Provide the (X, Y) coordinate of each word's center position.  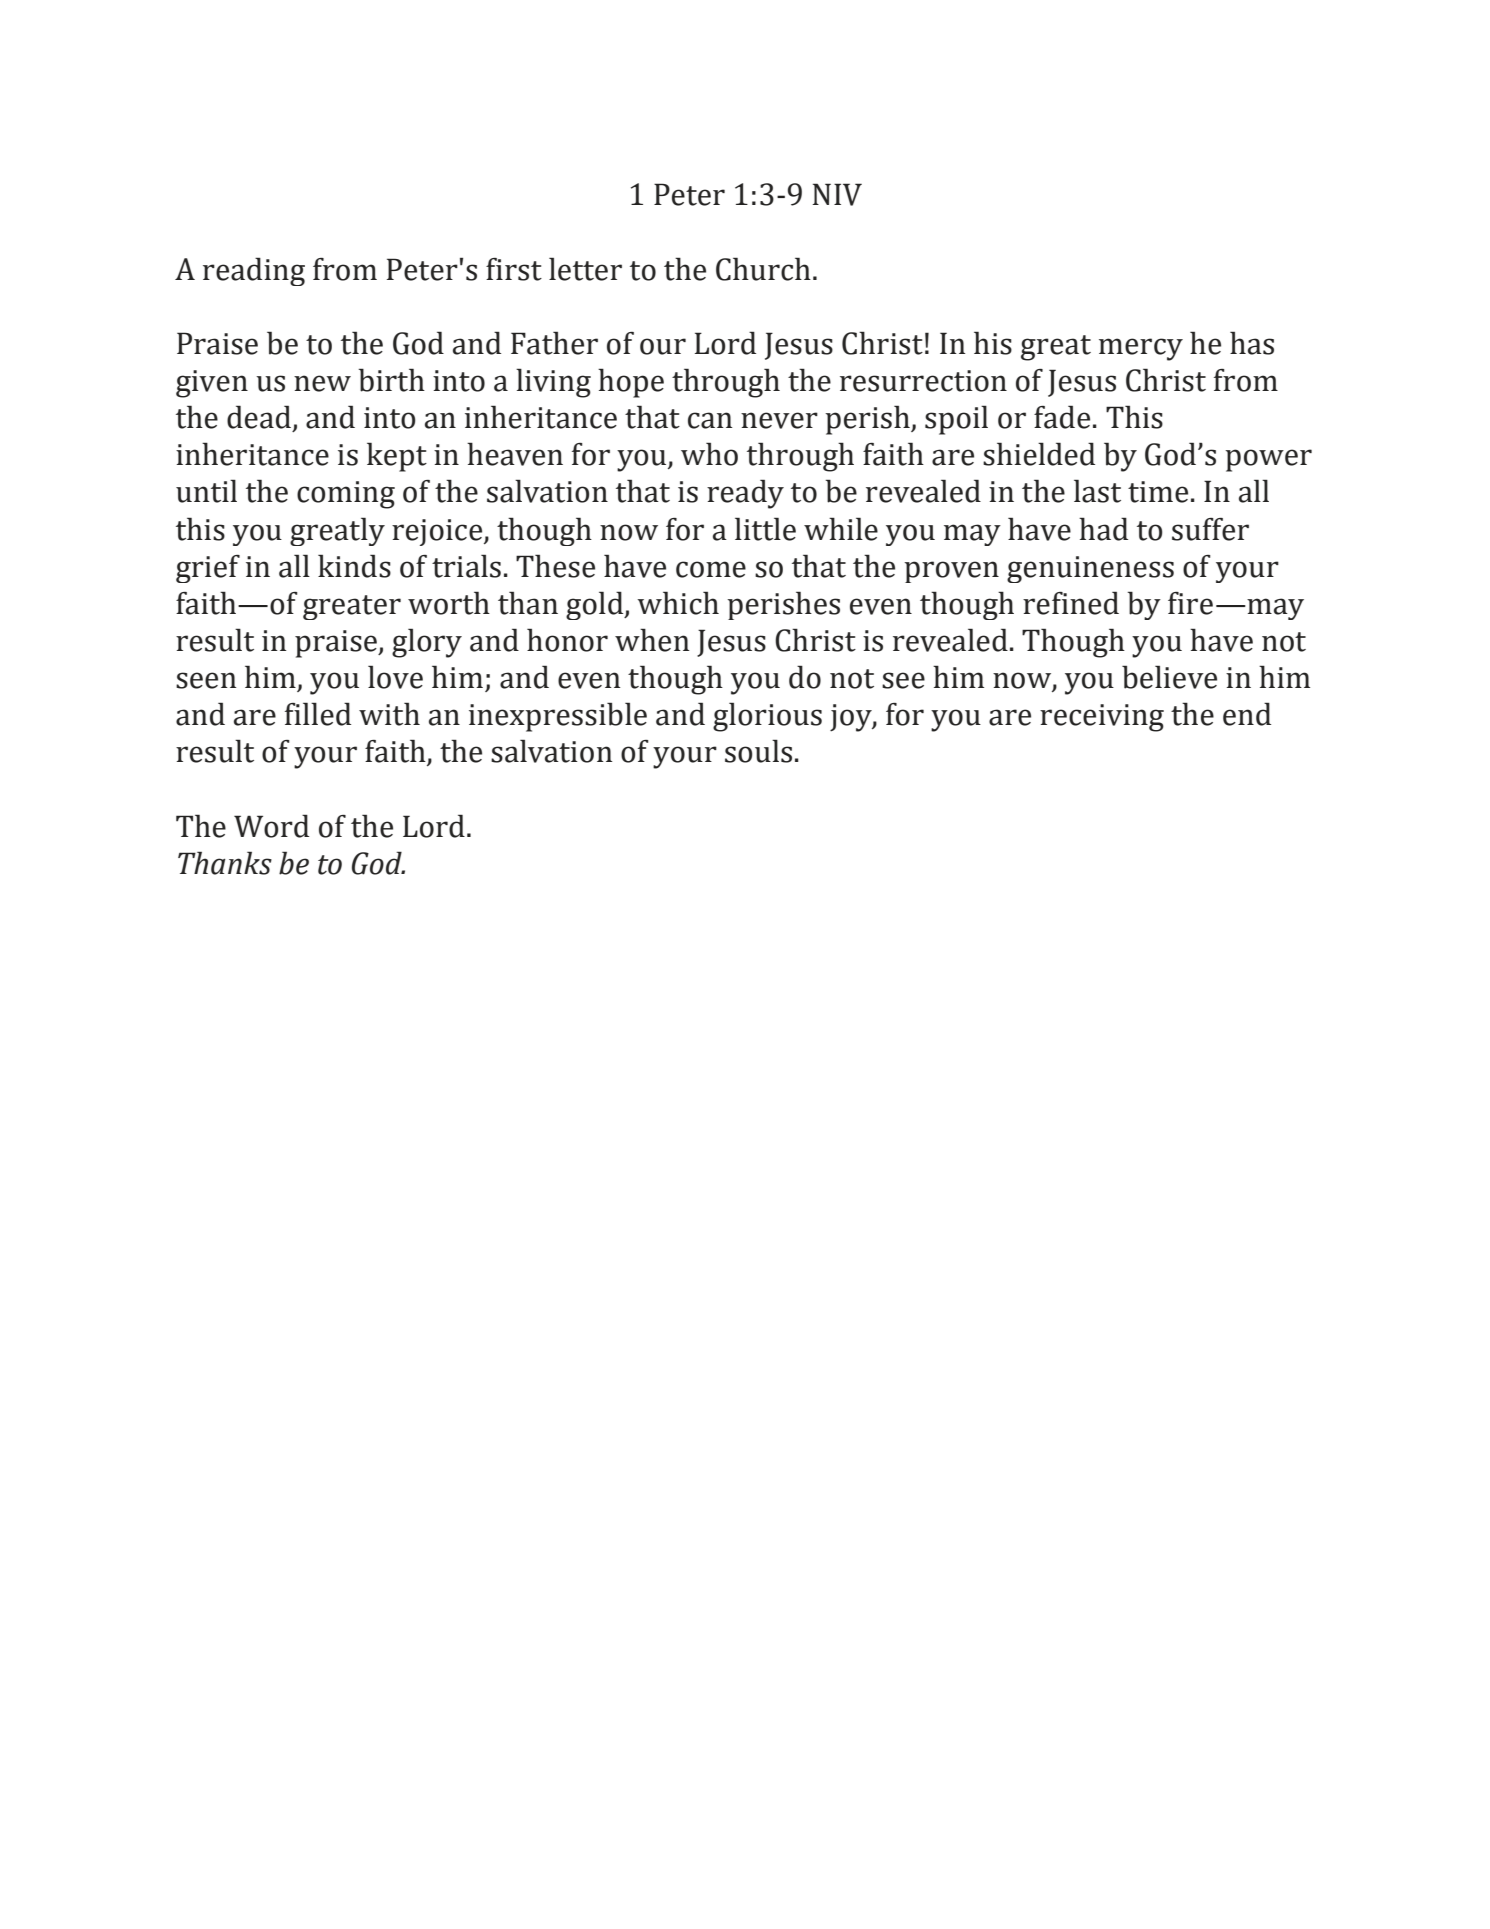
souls (758, 751)
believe (1169, 677)
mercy (1141, 349)
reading (254, 271)
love (395, 677)
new (322, 383)
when (652, 640)
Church (763, 269)
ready (745, 494)
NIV (837, 194)
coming (346, 495)
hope (631, 383)
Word (271, 826)
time (1158, 492)
